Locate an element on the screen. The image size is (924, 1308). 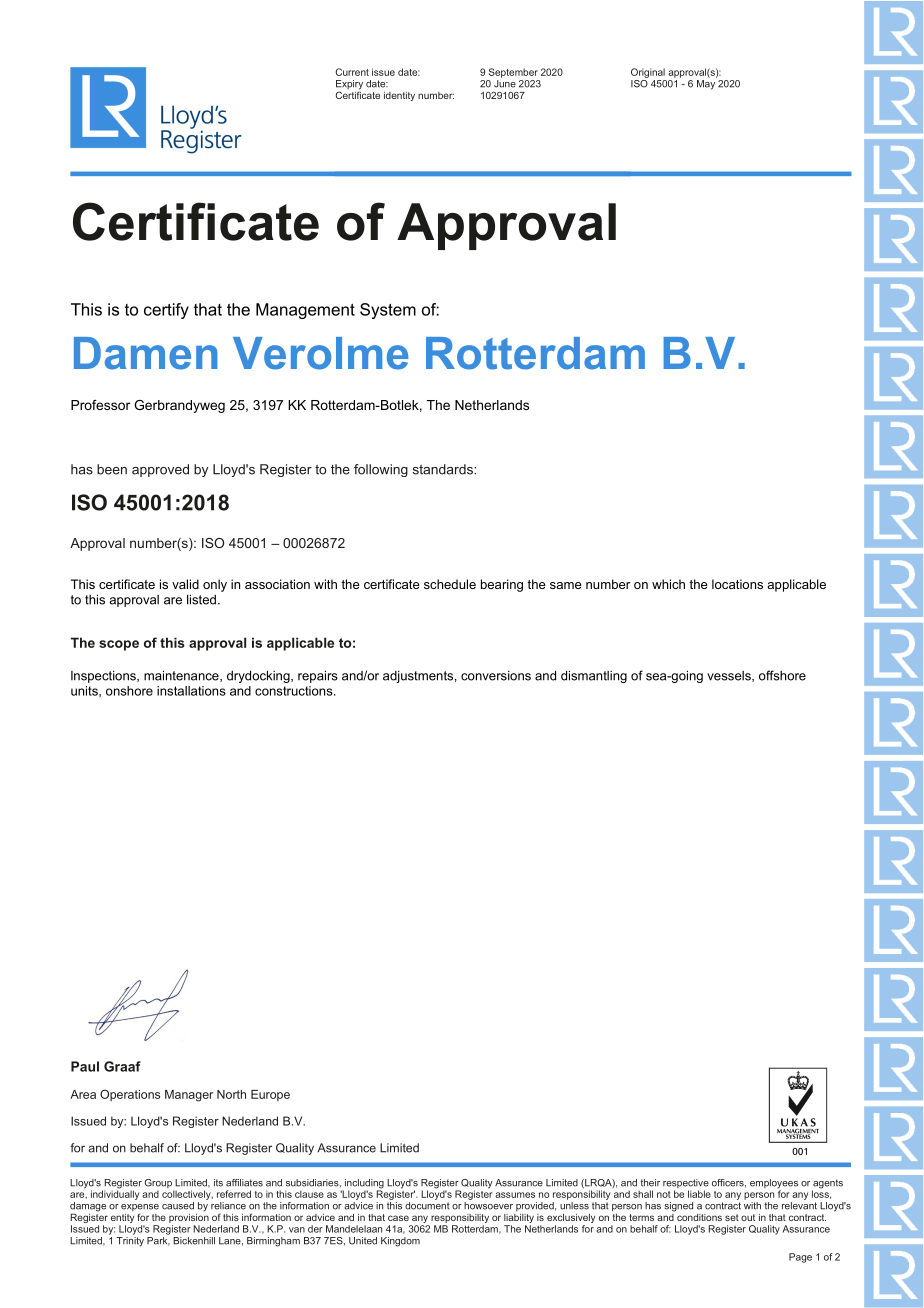
document is located at coordinates (427, 1206).
